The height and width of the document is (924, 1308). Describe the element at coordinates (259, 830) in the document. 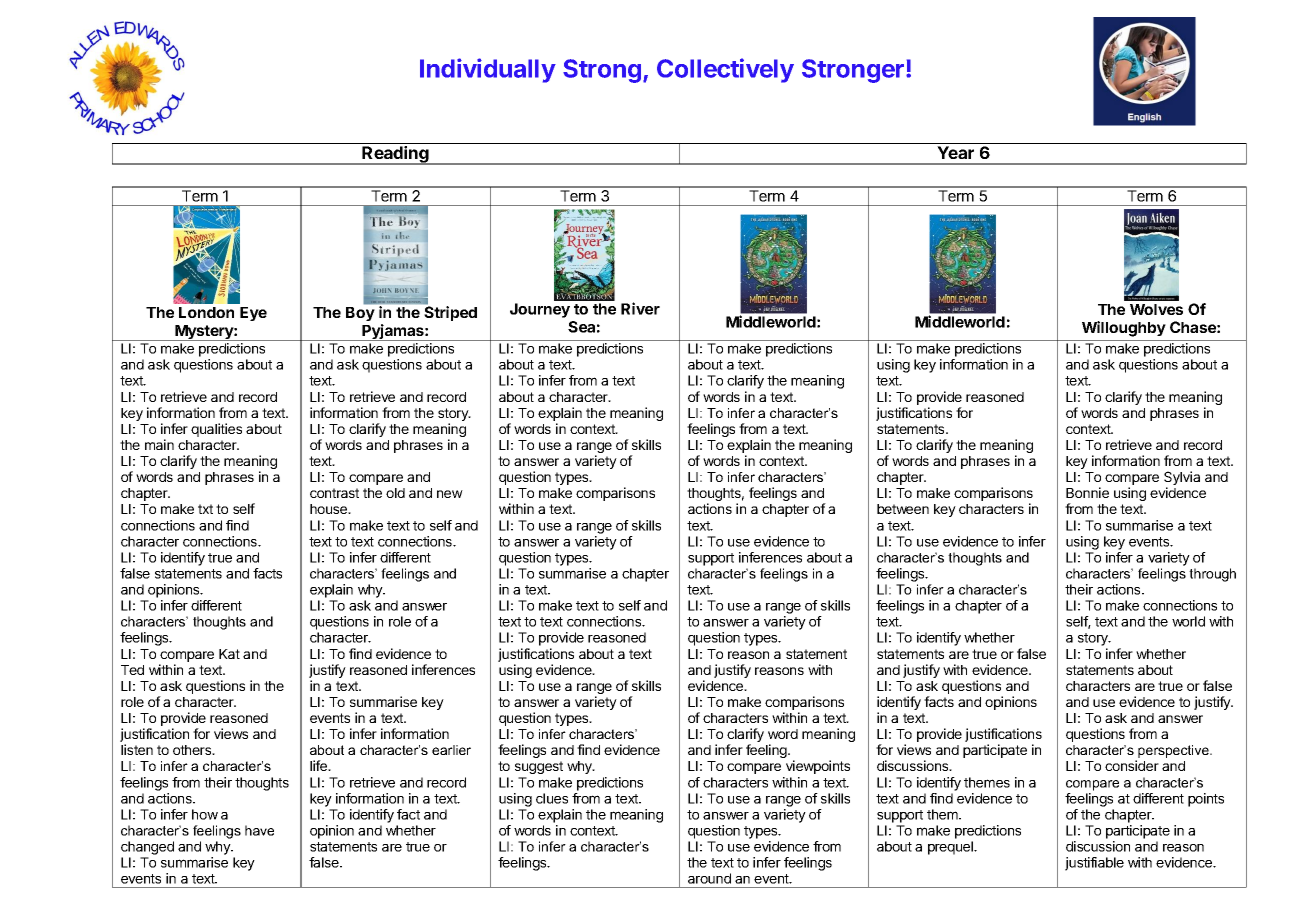

I see `have` at that location.
